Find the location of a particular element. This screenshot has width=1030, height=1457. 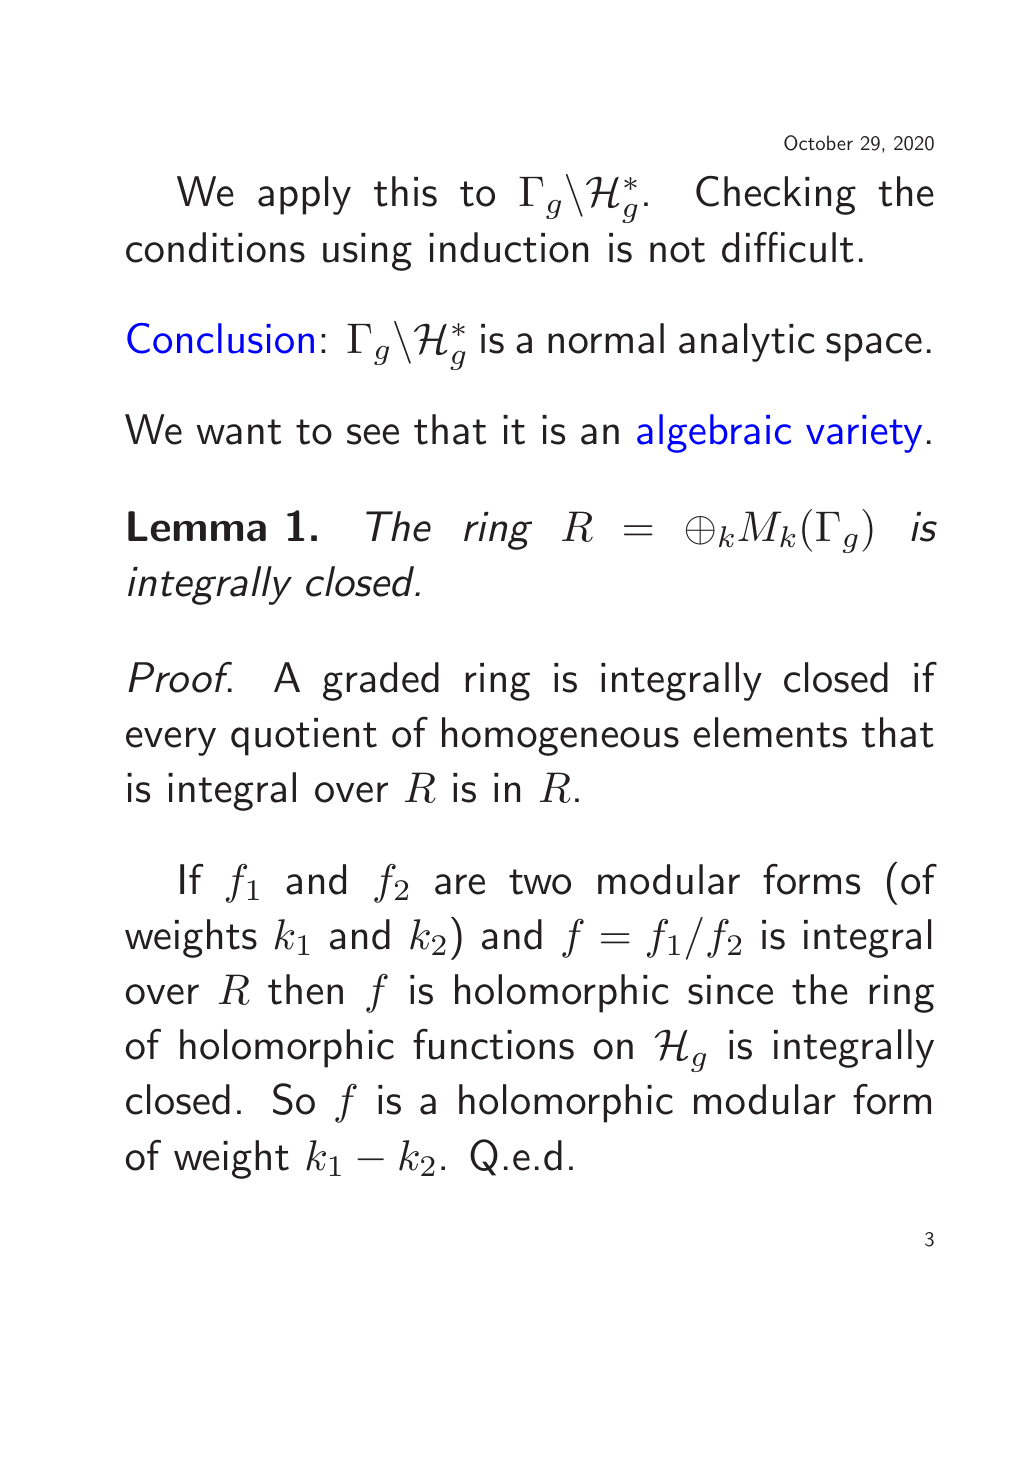

functions is located at coordinates (493, 1044).
